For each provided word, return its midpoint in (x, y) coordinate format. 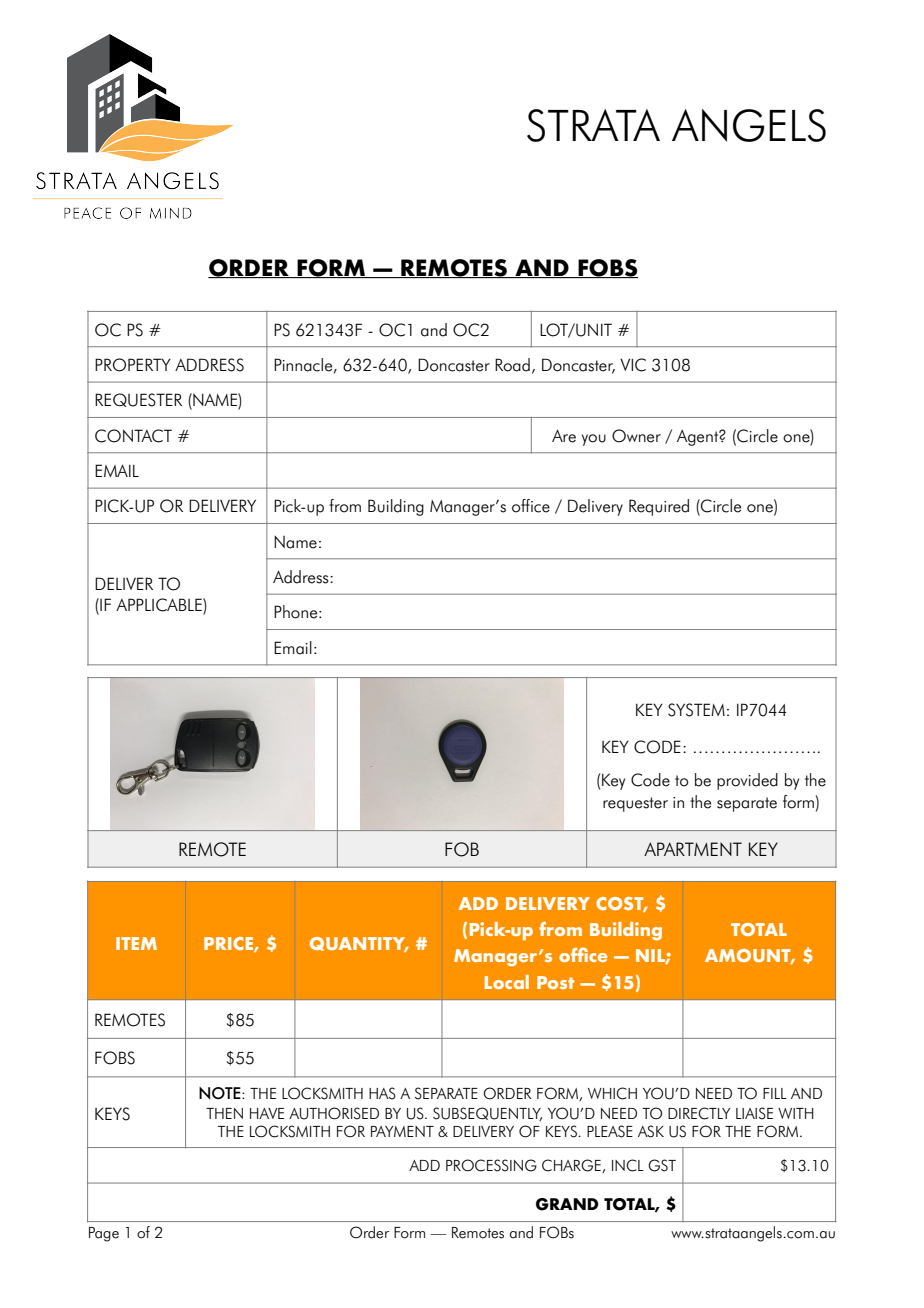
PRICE (229, 944)
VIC (633, 365)
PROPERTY (133, 365)
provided (747, 781)
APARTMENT (693, 849)
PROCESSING (491, 1165)
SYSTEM (696, 710)
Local (507, 982)
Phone (297, 612)
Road (512, 365)
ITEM (136, 943)
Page (104, 1234)
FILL (775, 1093)
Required (659, 507)
